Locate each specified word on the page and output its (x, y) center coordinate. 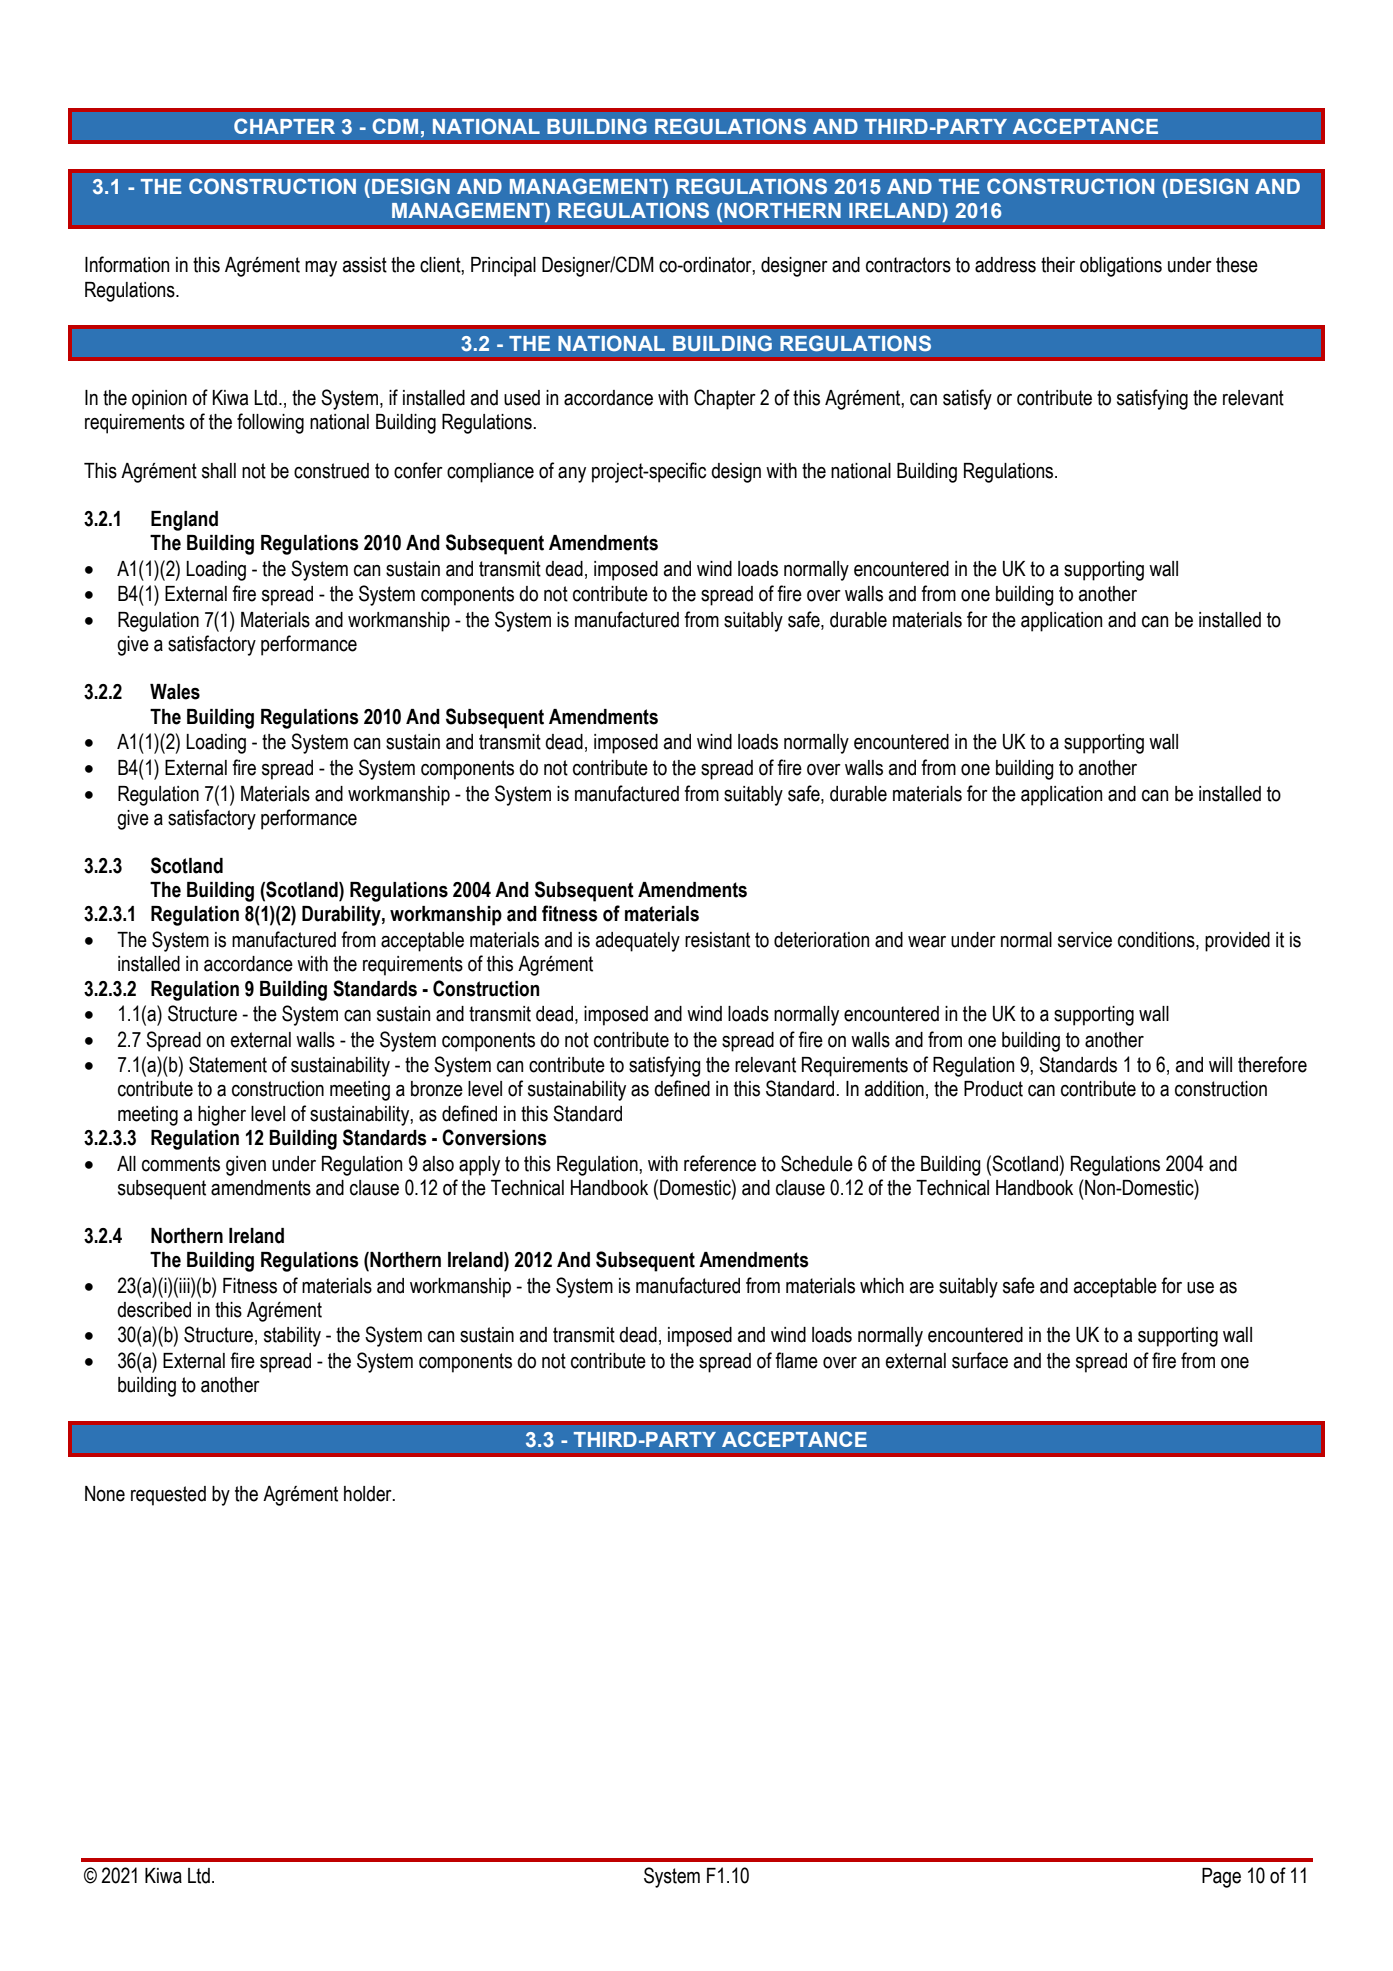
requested (168, 1496)
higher (222, 1116)
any (572, 475)
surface (980, 1360)
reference (720, 1163)
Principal (503, 267)
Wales (175, 692)
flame (796, 1360)
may (321, 269)
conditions (1157, 941)
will (1220, 1064)
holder (369, 1494)
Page (1221, 1878)
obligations (1121, 267)
